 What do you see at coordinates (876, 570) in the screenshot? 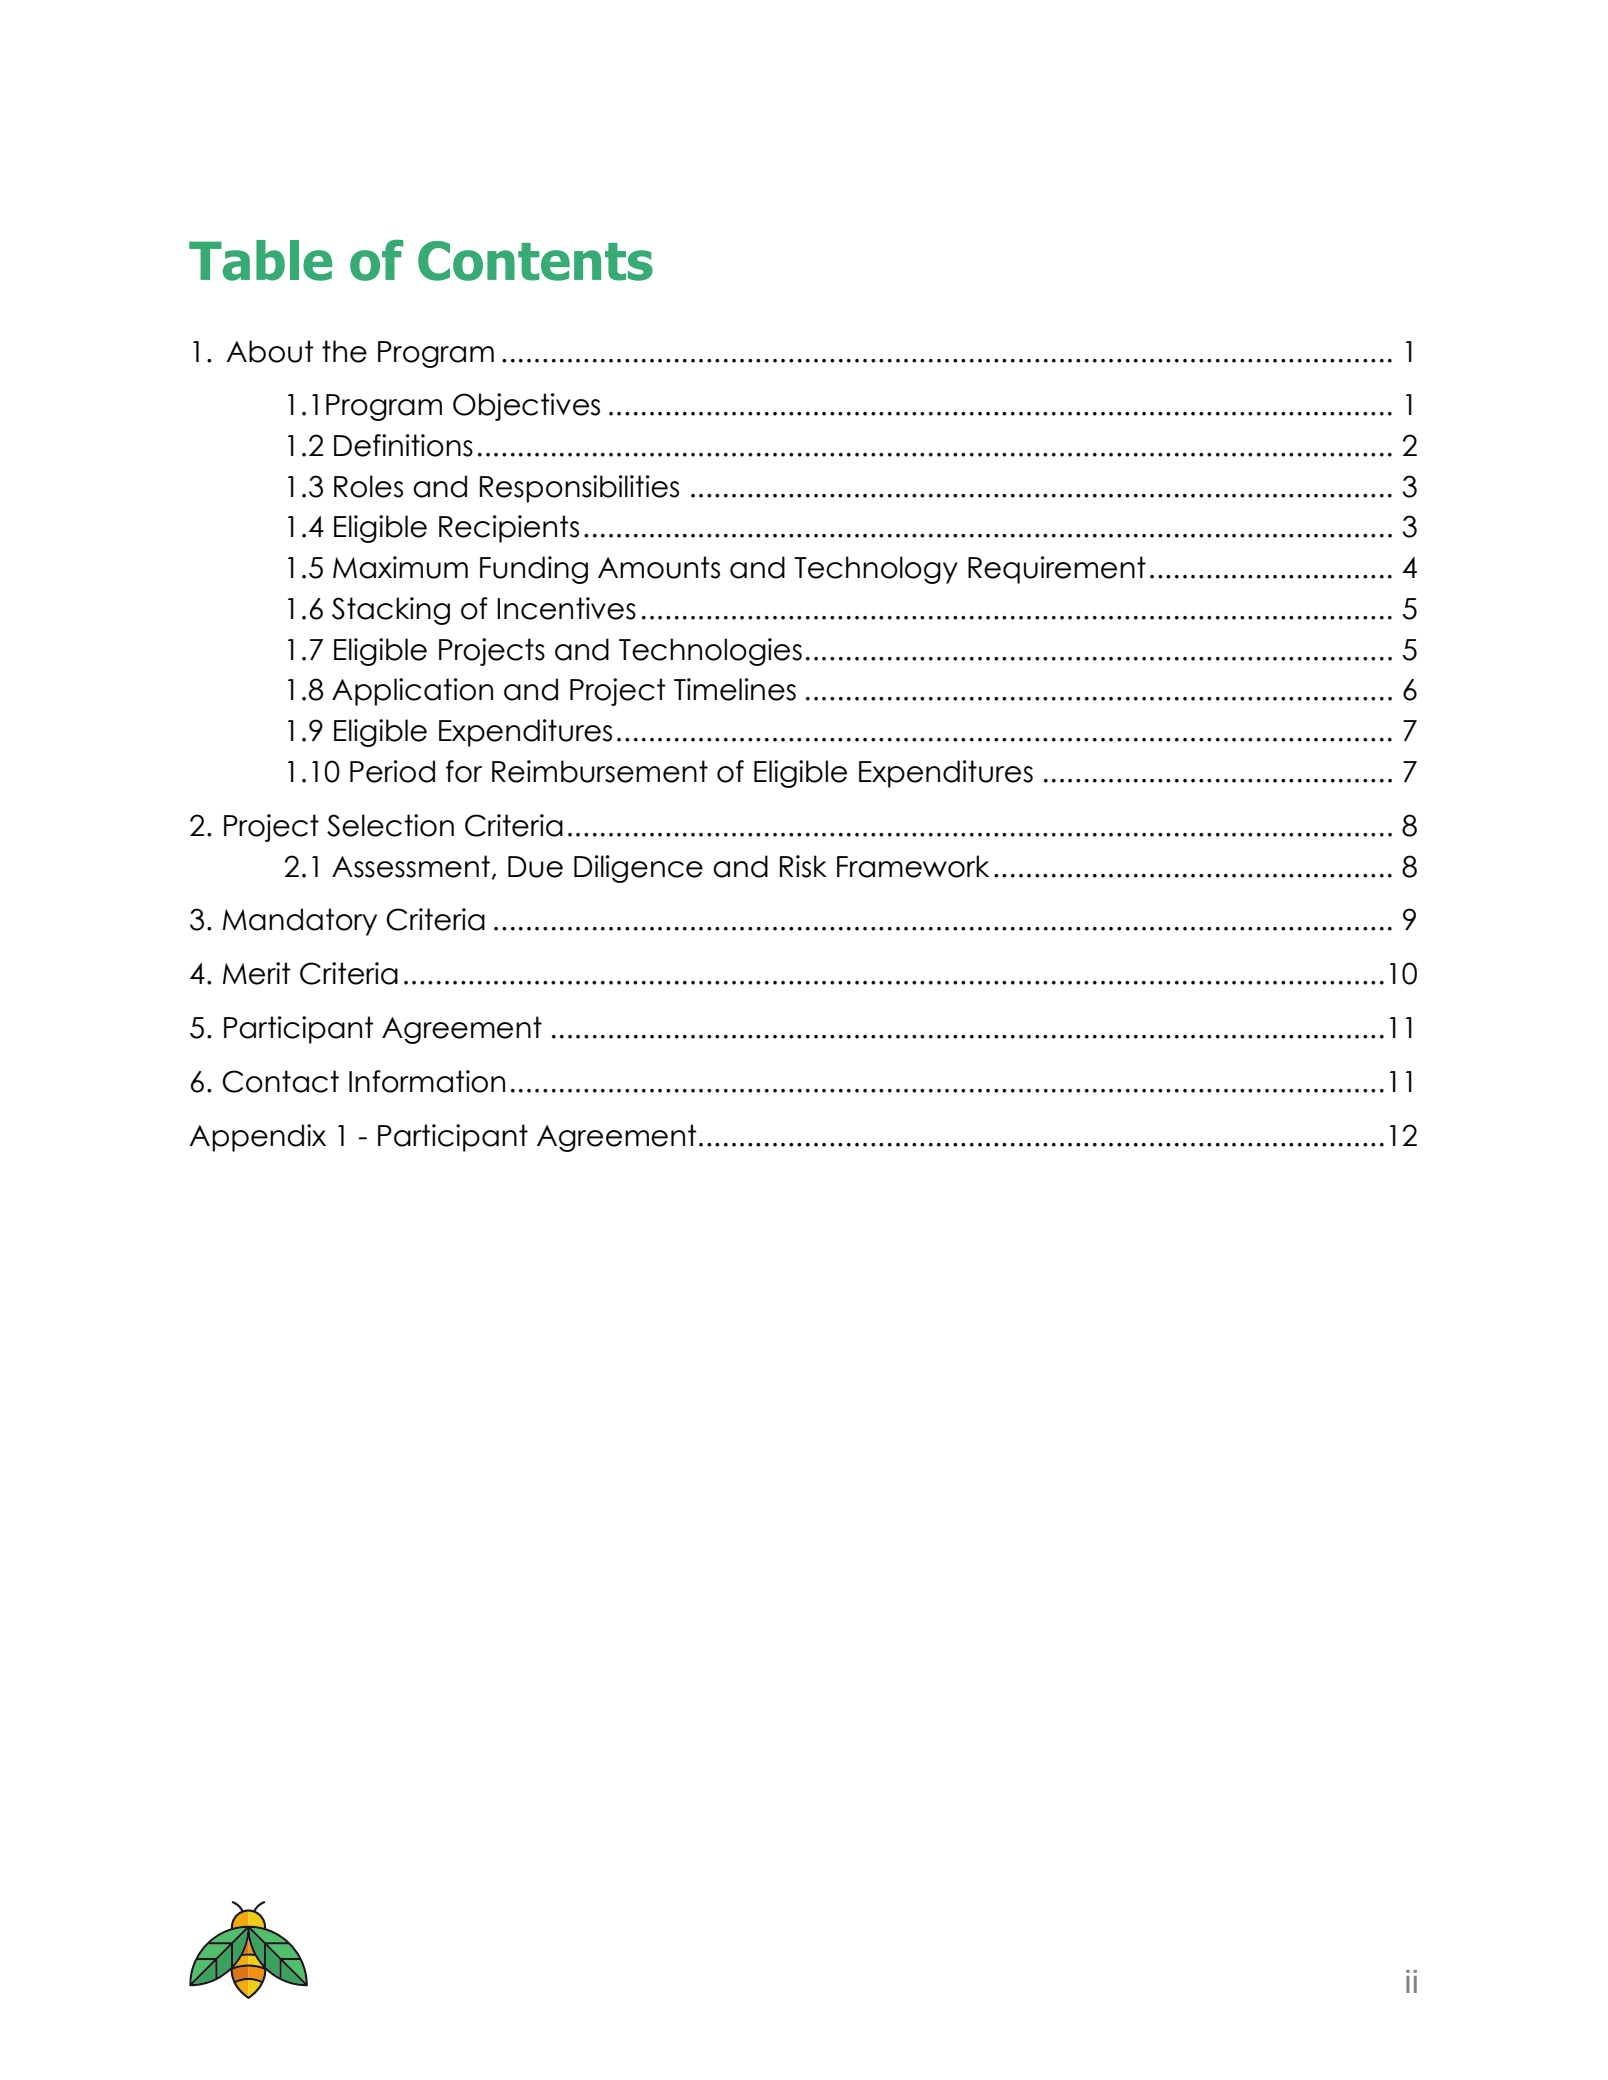
I see `Technology` at bounding box center [876, 570].
